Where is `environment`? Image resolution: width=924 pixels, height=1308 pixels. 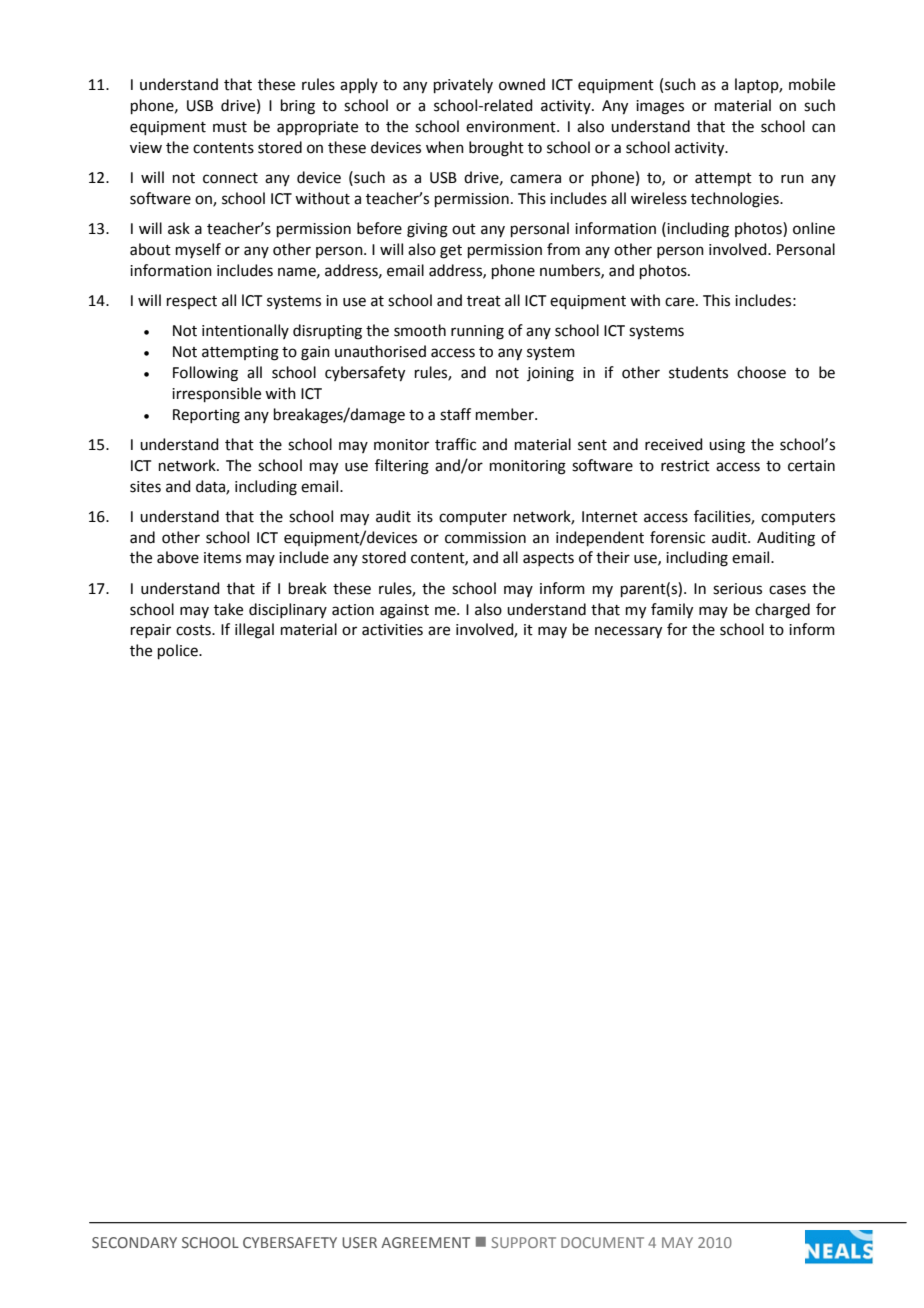
environment is located at coordinates (512, 127).
